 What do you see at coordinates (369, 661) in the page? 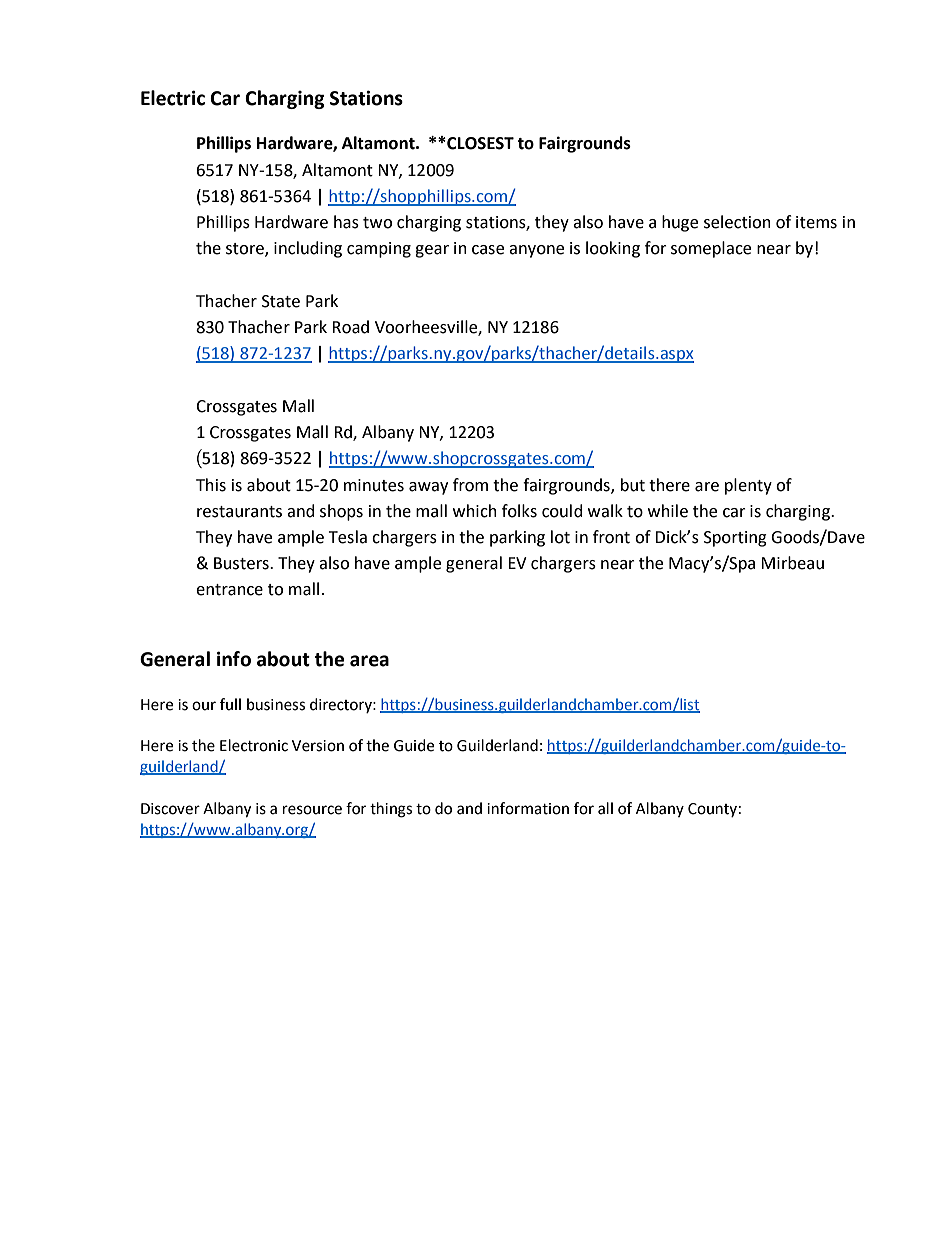
I see `area` at bounding box center [369, 661].
